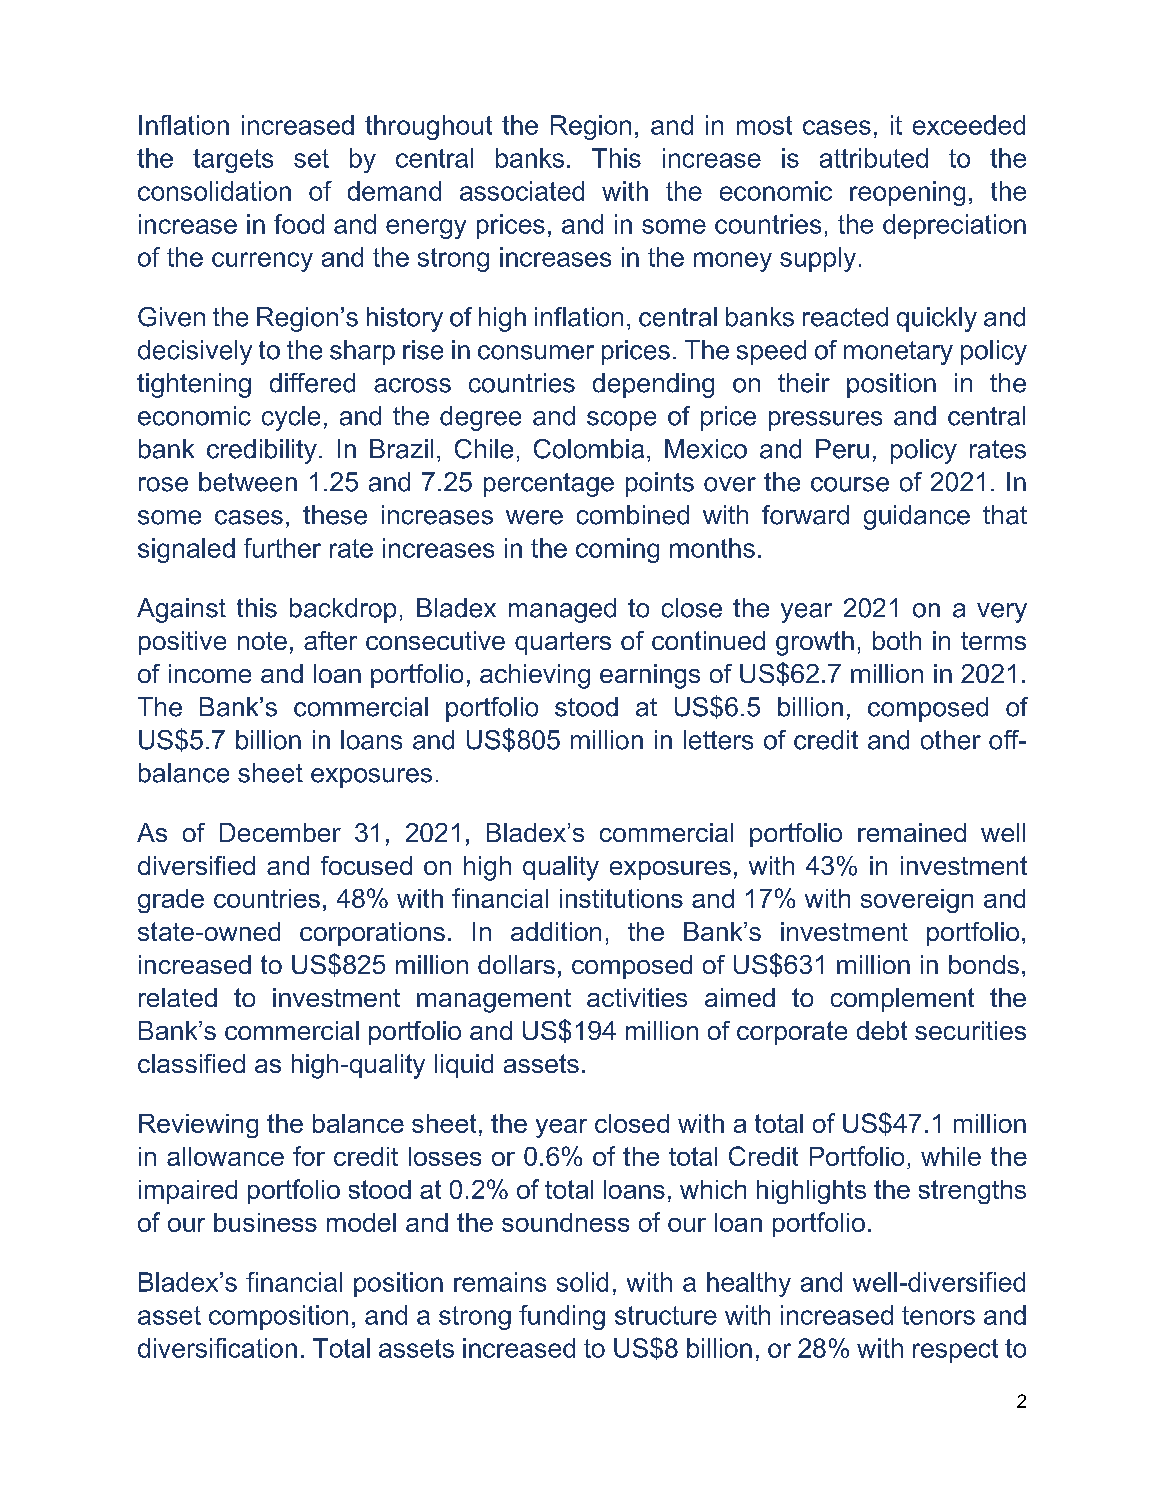 Image resolution: width=1164 pixels, height=1506 pixels. What do you see at coordinates (522, 191) in the page?
I see `associated` at bounding box center [522, 191].
